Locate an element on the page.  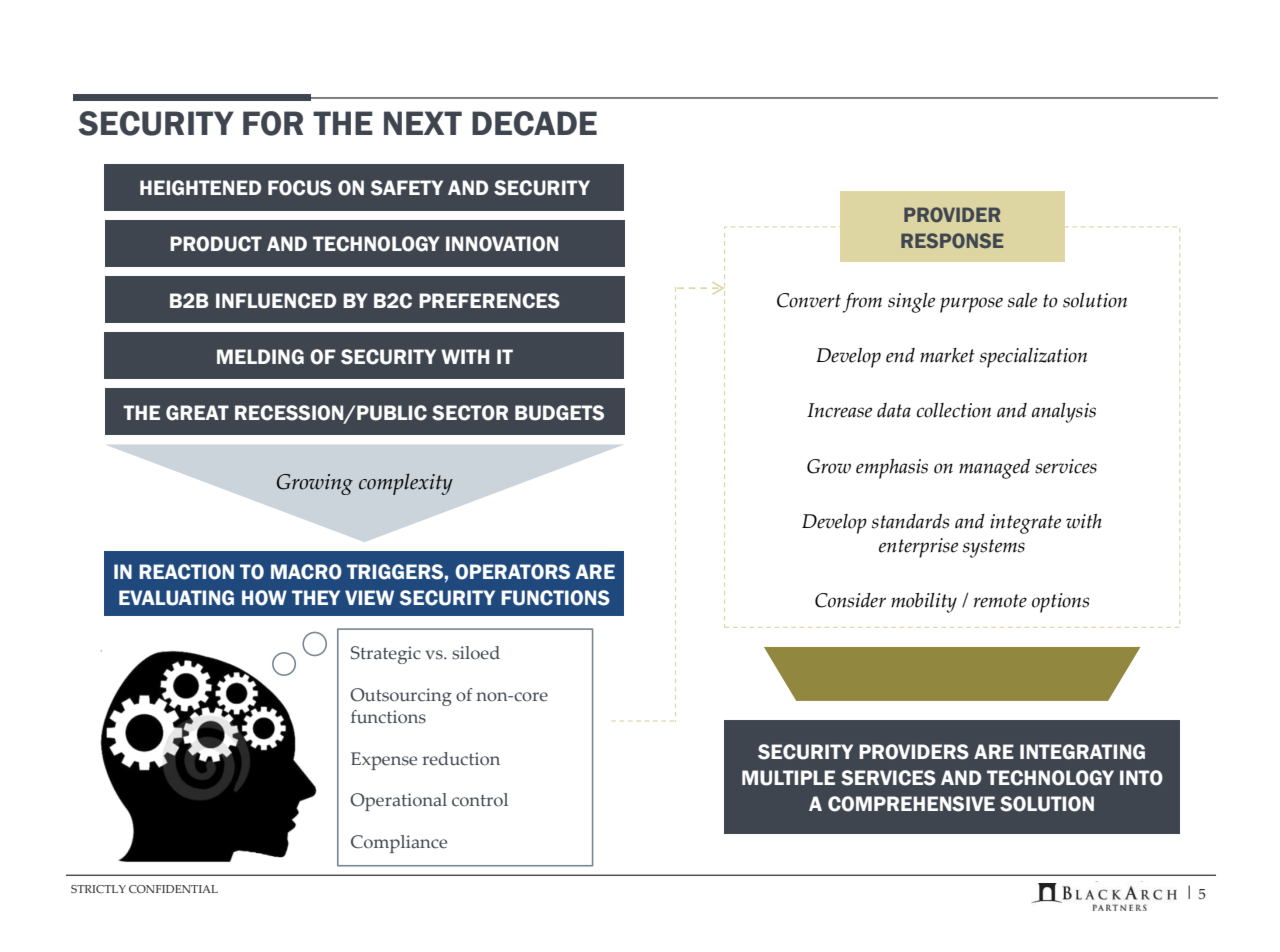
analysis is located at coordinates (1064, 413).
